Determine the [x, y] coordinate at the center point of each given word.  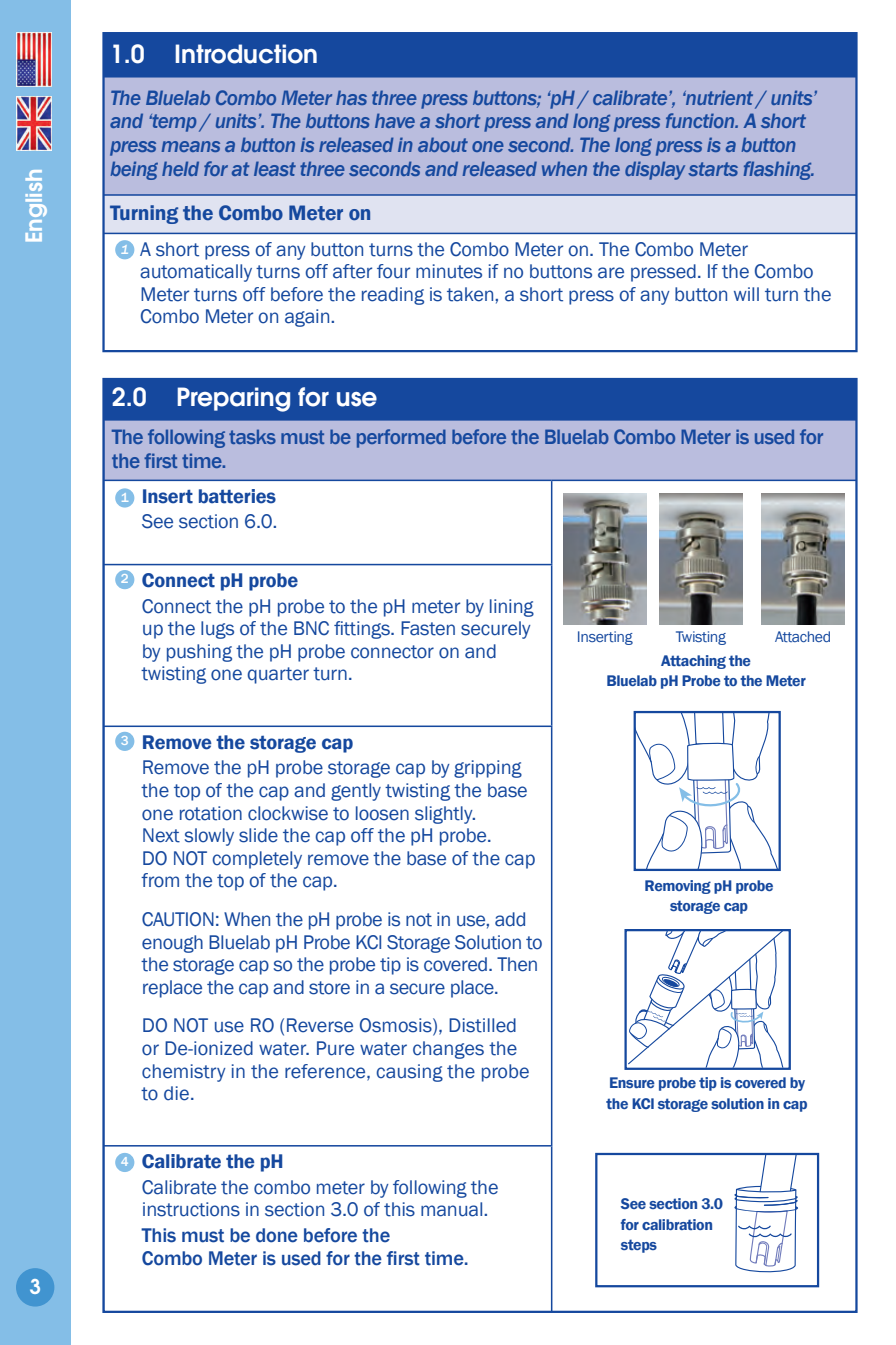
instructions [191, 1209]
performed [401, 438]
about [443, 144]
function [701, 120]
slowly [209, 837]
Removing [678, 887]
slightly [445, 815]
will [746, 294]
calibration [677, 1224]
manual [453, 1209]
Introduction [246, 54]
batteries [237, 496]
